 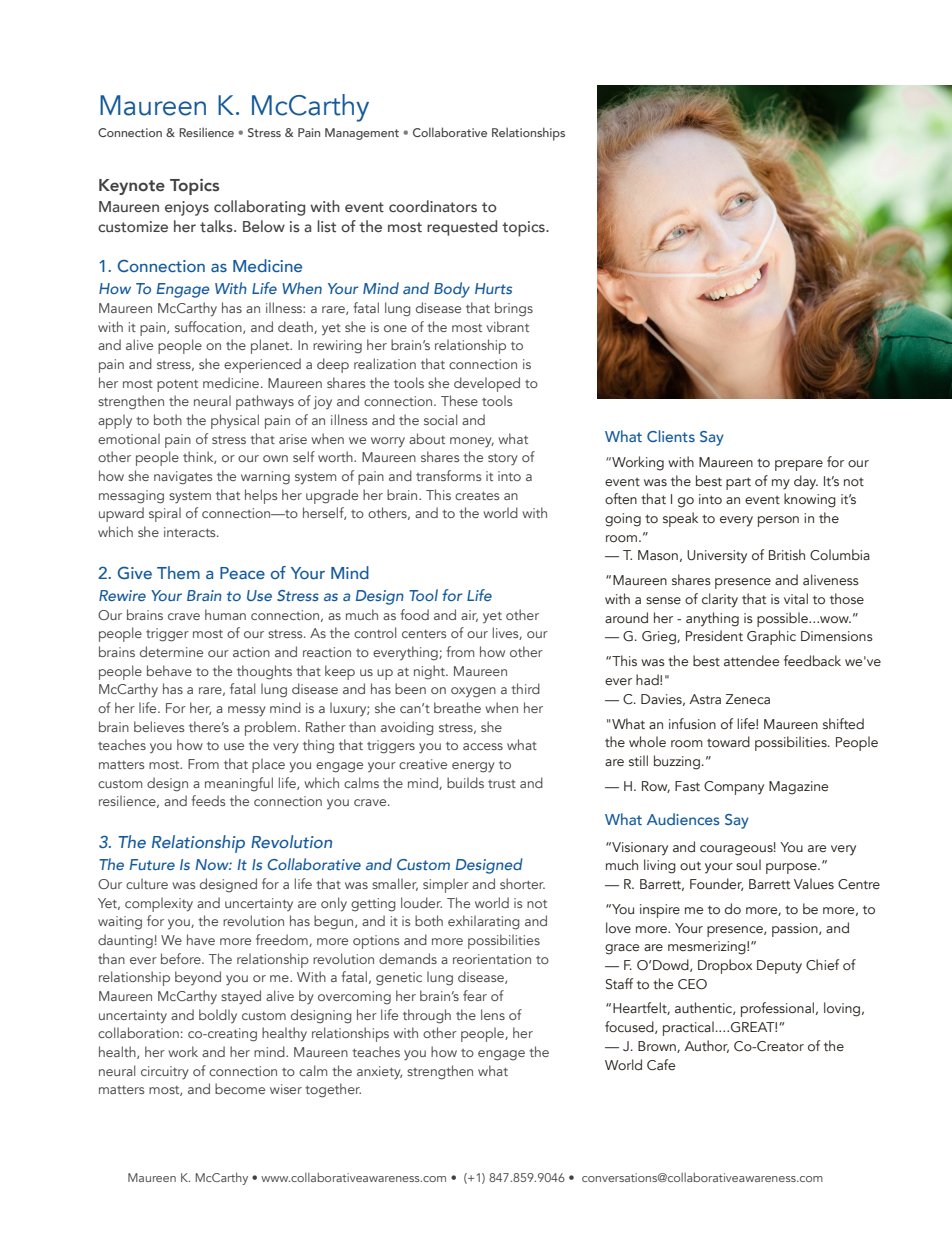 I want to click on vital, so click(x=796, y=598).
